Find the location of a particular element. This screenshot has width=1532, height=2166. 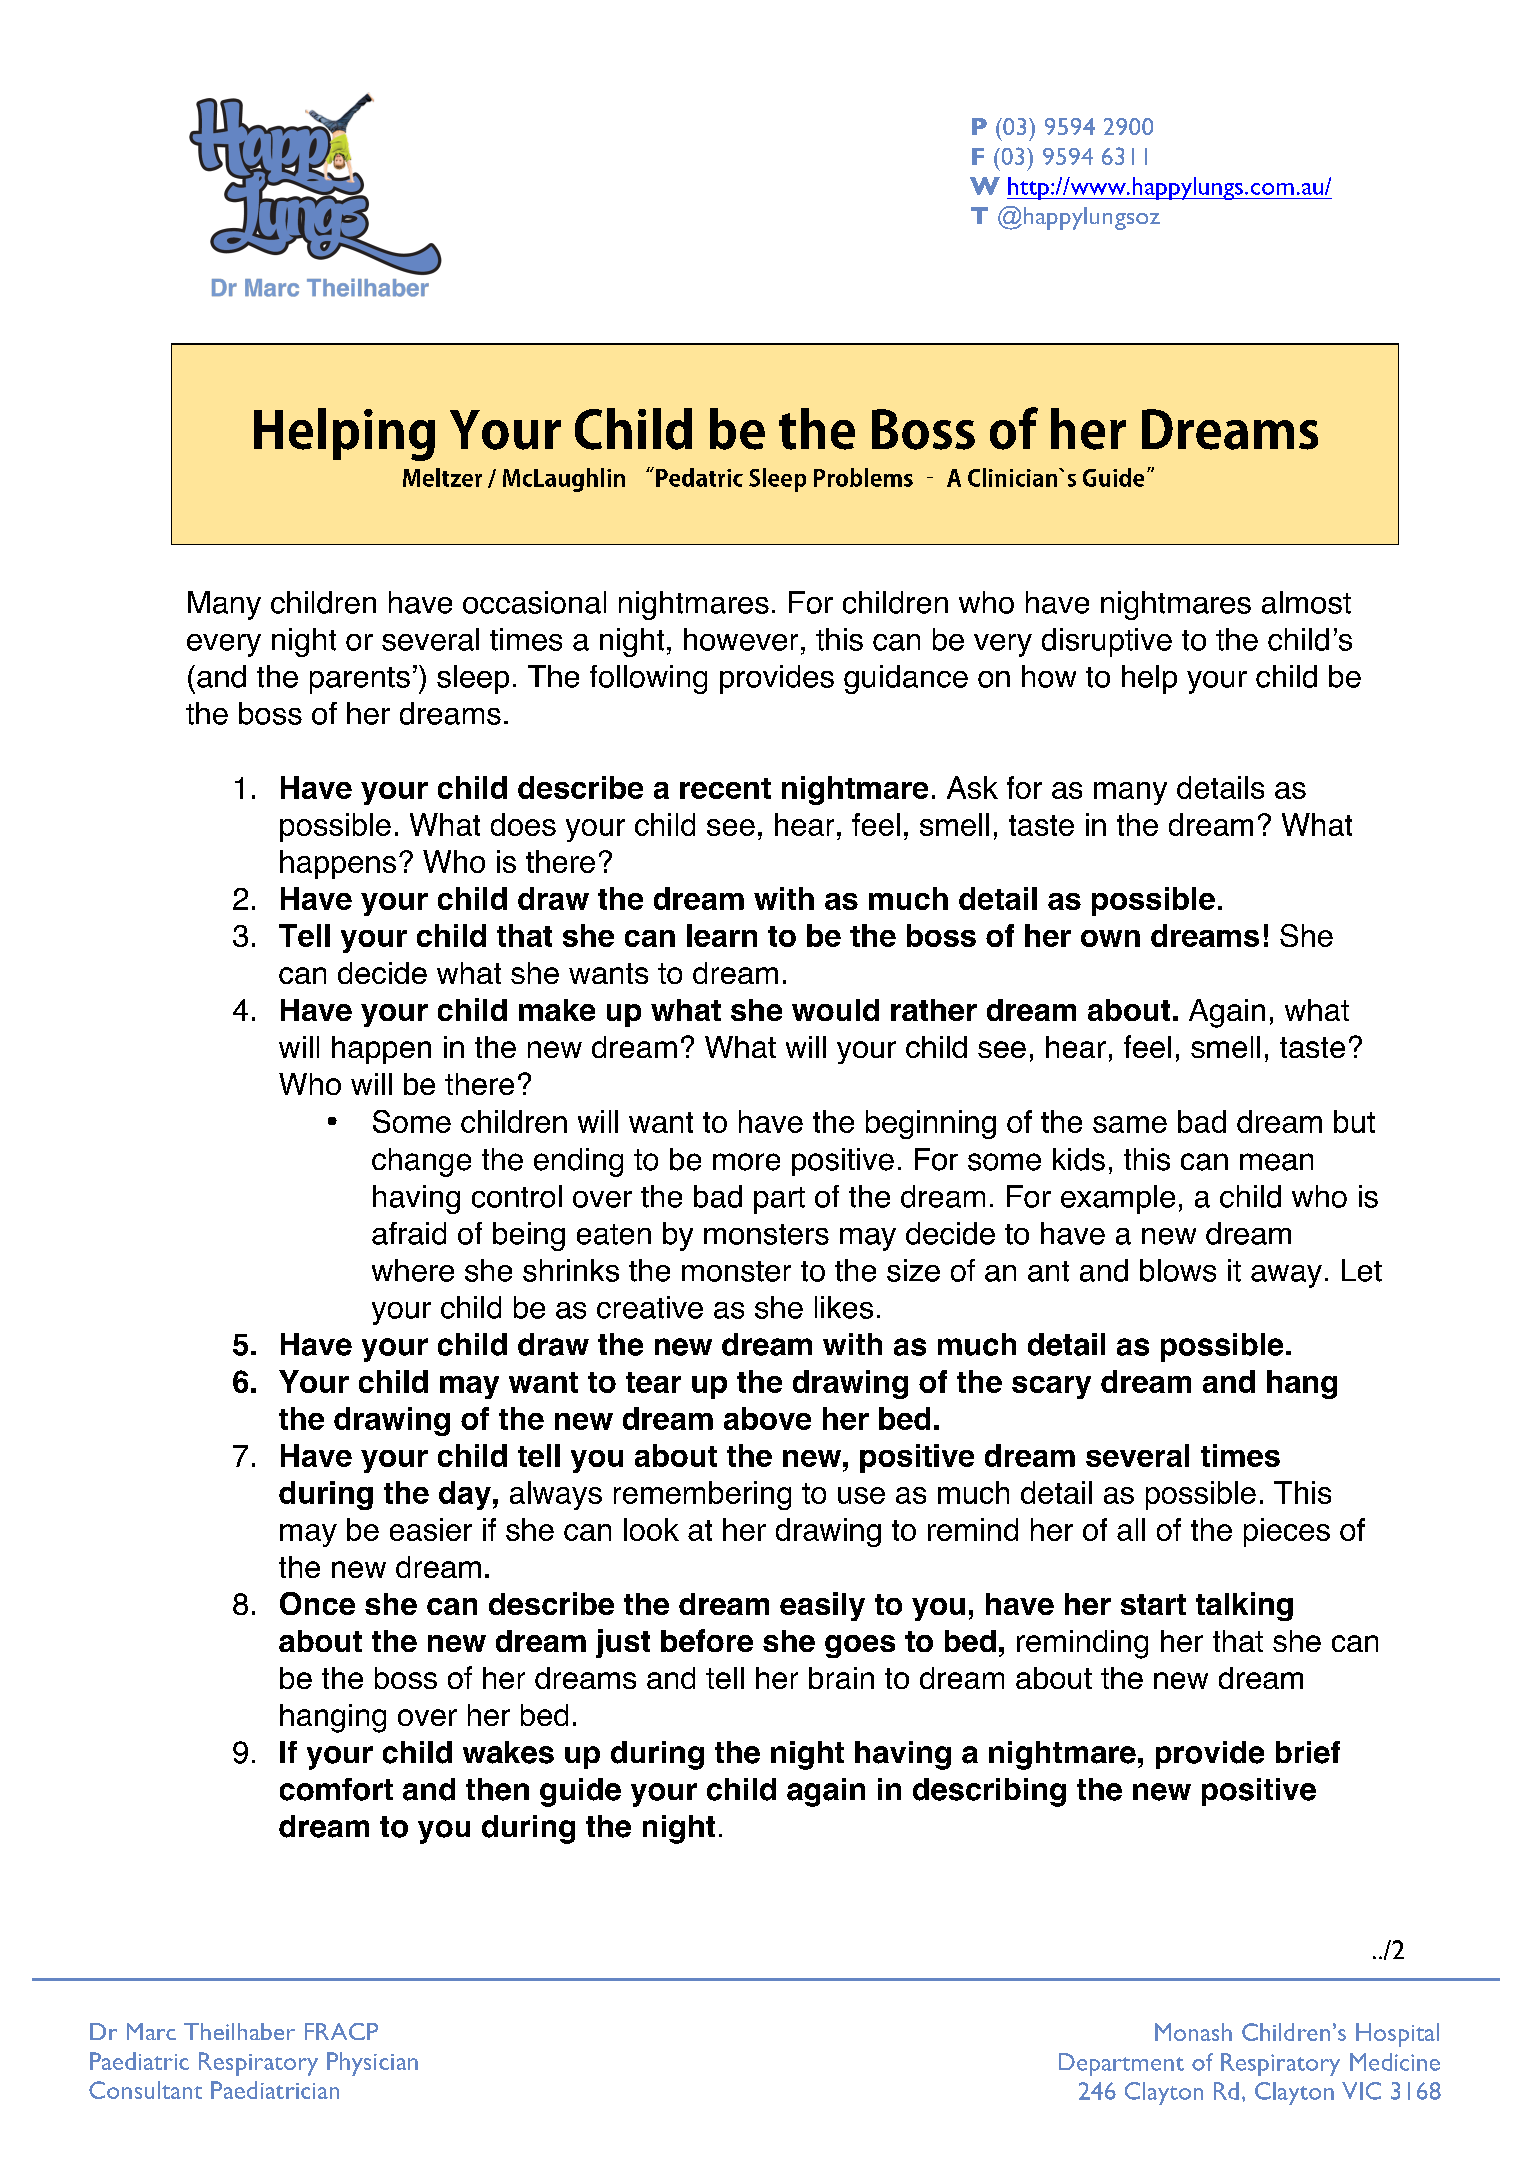

almost is located at coordinates (1306, 602).
